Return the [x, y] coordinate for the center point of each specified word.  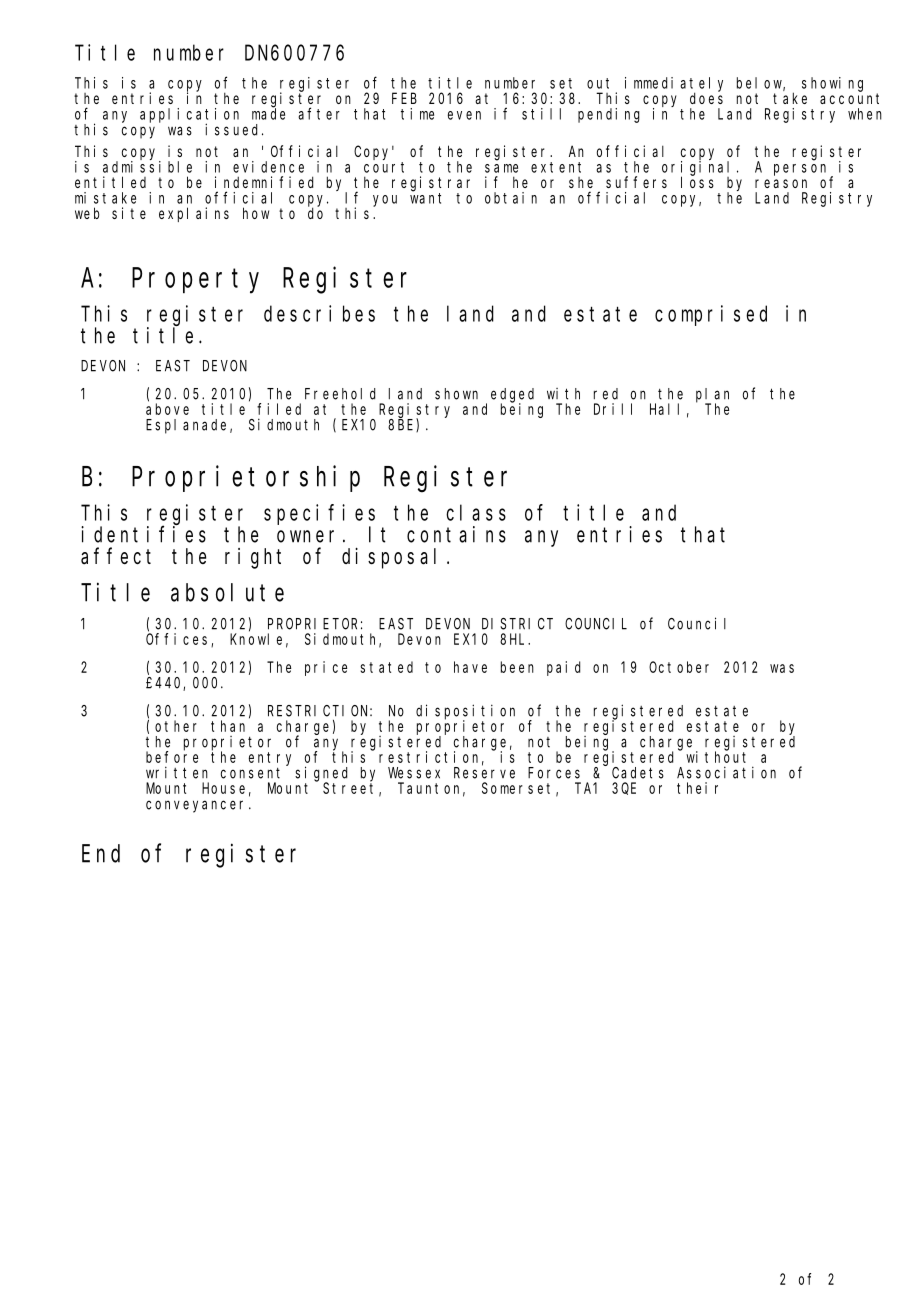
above [167, 409]
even [464, 115]
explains [194, 214]
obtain [511, 198]
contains [456, 534]
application [189, 116]
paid [563, 668]
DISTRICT [517, 624]
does [706, 98]
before [172, 757]
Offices [179, 640]
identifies [143, 534]
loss [697, 182]
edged [512, 396]
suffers [636, 182]
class [476, 512]
